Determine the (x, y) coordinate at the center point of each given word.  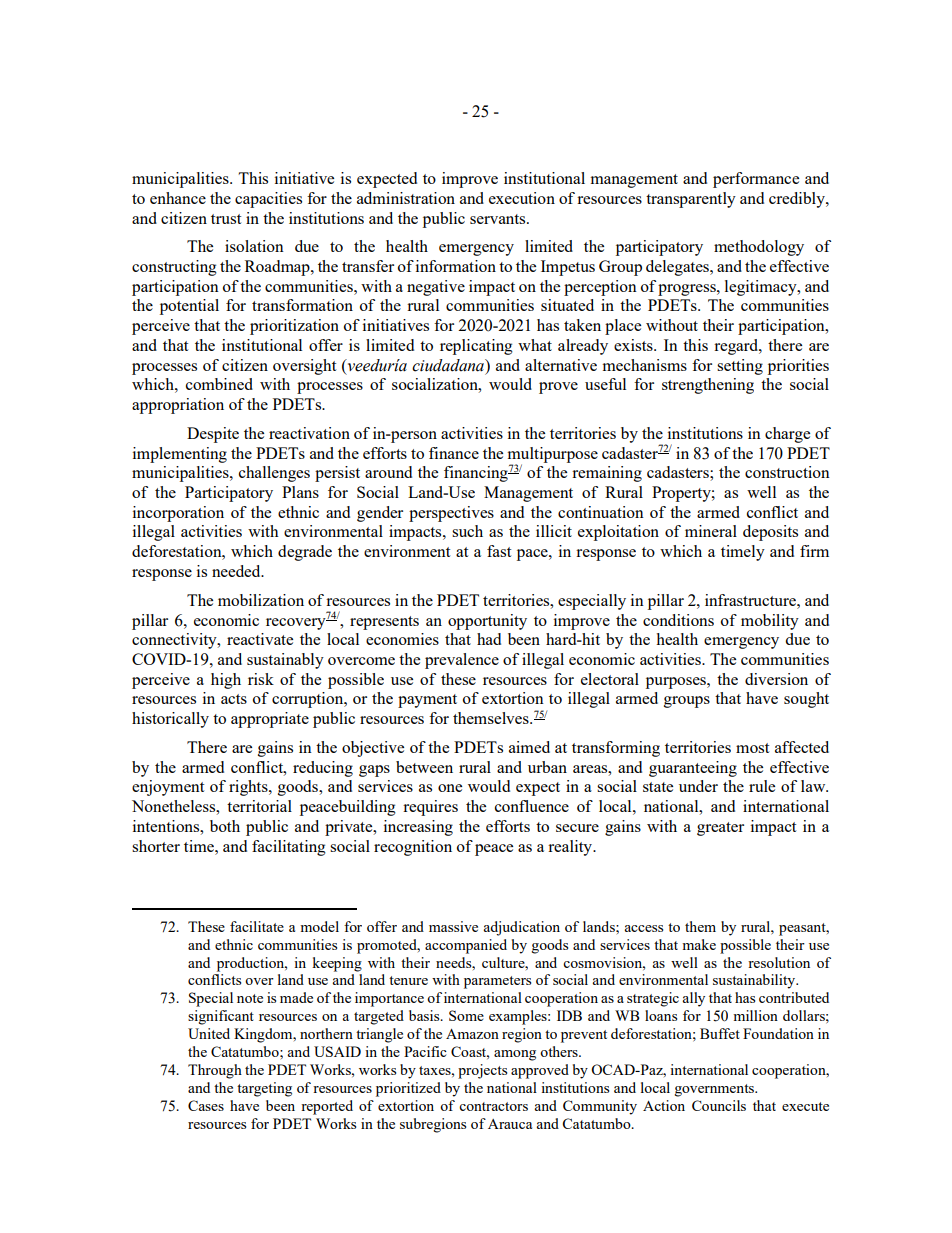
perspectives (451, 514)
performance (756, 180)
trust (226, 219)
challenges (274, 474)
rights (249, 788)
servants (499, 219)
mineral (711, 531)
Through (215, 1071)
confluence (532, 806)
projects (482, 1071)
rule (762, 786)
